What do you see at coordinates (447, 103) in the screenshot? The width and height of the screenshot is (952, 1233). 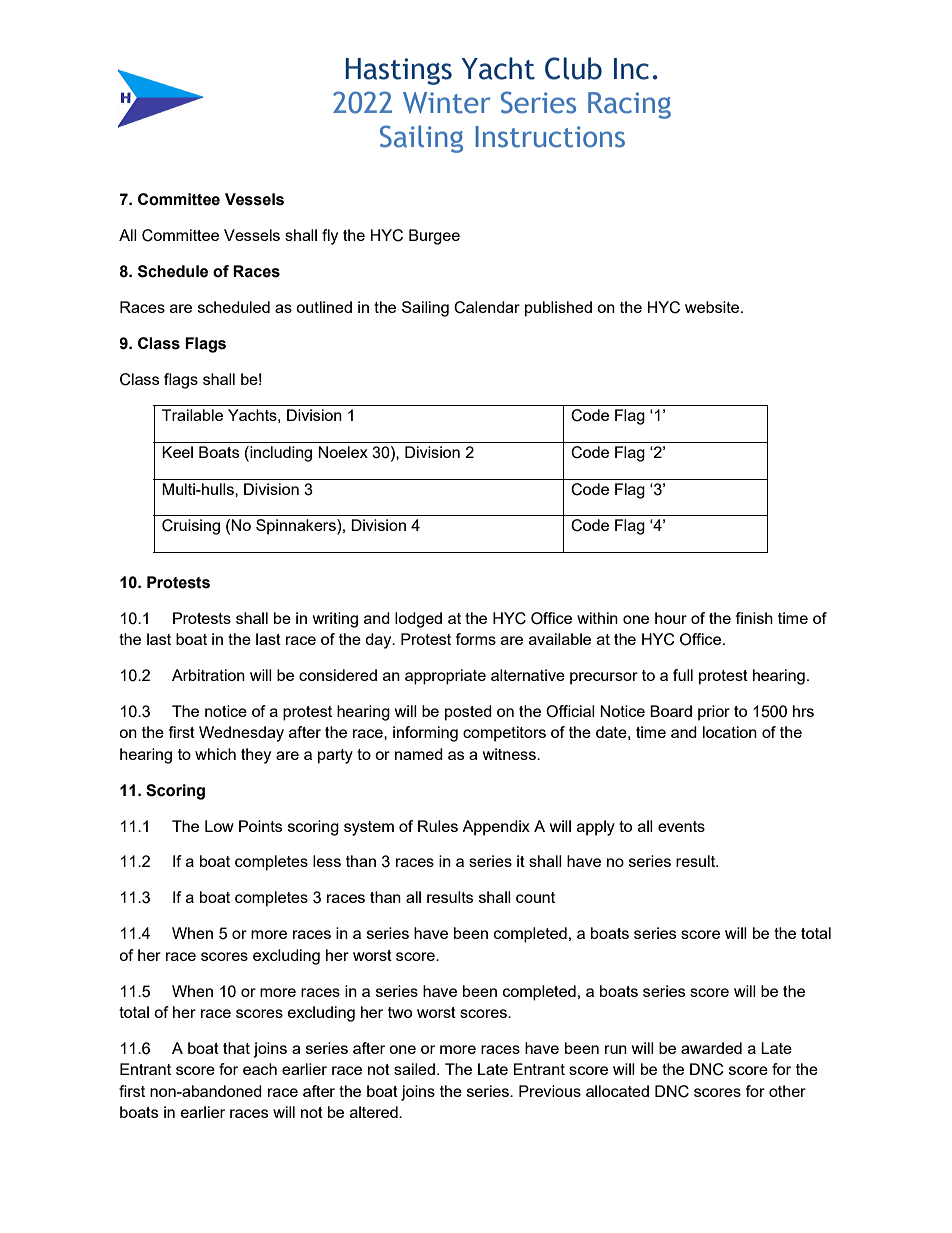 I see `Winter` at bounding box center [447, 103].
